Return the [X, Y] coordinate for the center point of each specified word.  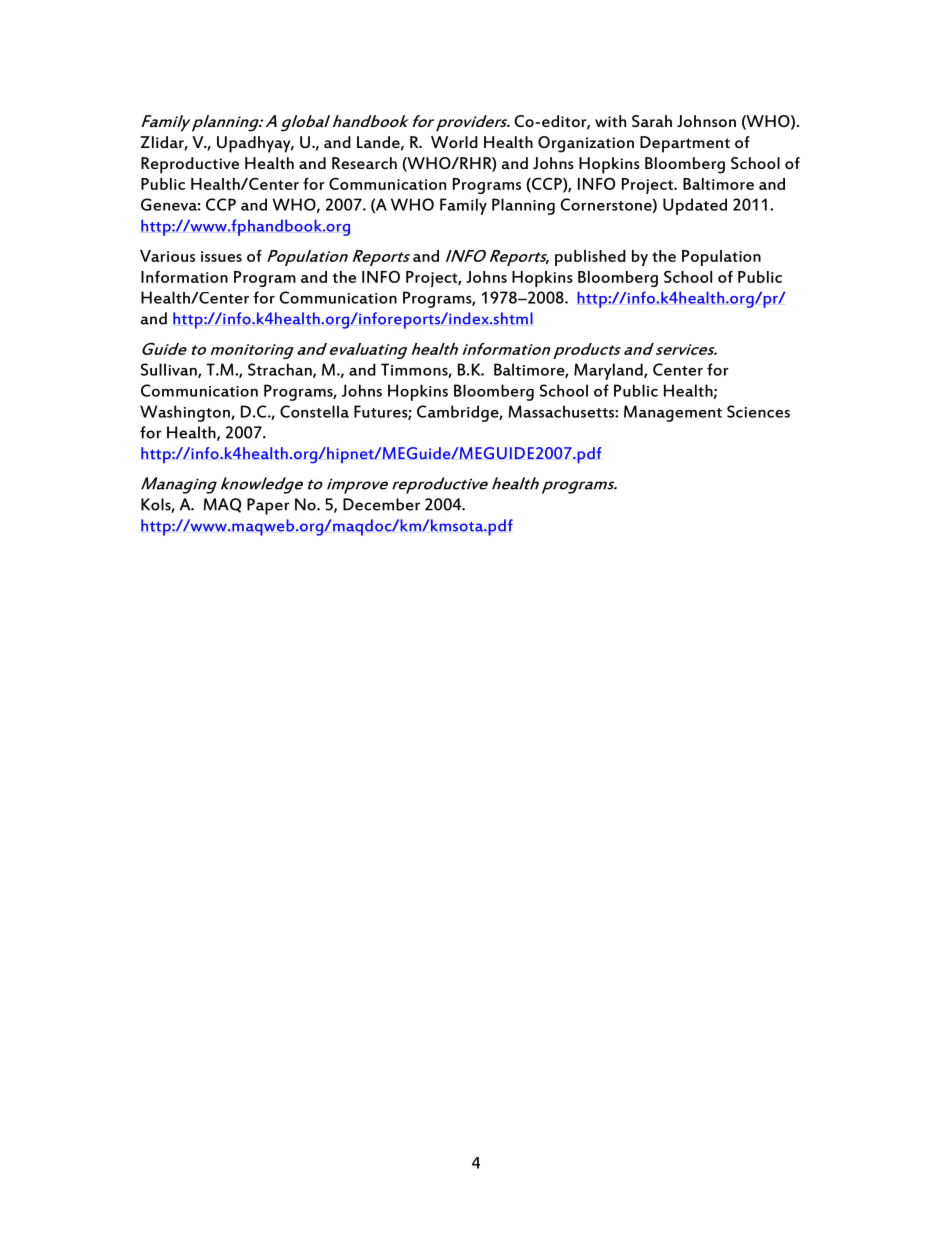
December [381, 504]
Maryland [609, 371]
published [590, 258]
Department [685, 144]
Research [364, 163]
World [454, 142]
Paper [268, 506]
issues [221, 256]
